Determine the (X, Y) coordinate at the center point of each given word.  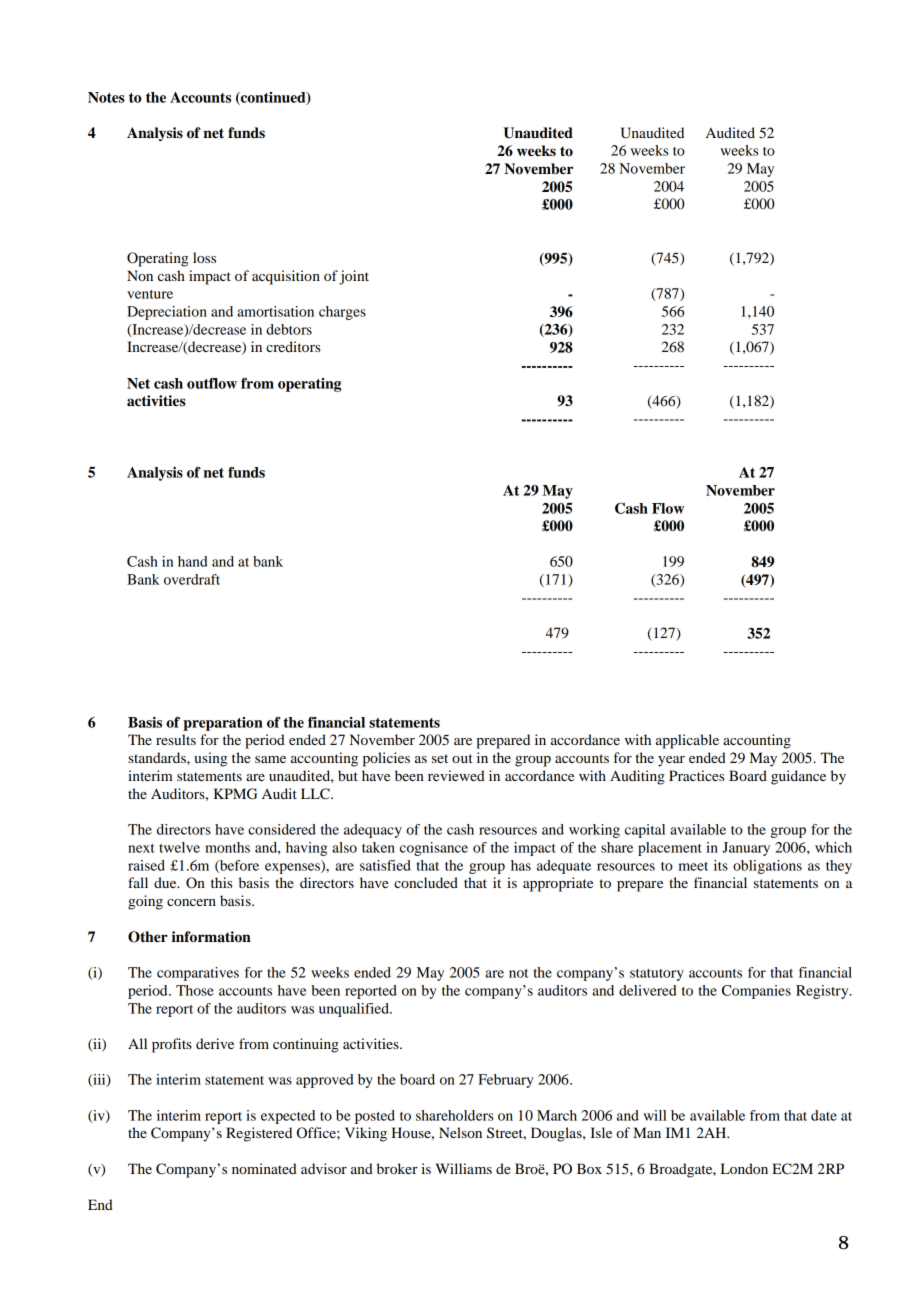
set (440, 758)
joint (354, 277)
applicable (687, 741)
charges (342, 313)
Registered (259, 1134)
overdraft (192, 579)
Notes (106, 97)
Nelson (460, 1132)
